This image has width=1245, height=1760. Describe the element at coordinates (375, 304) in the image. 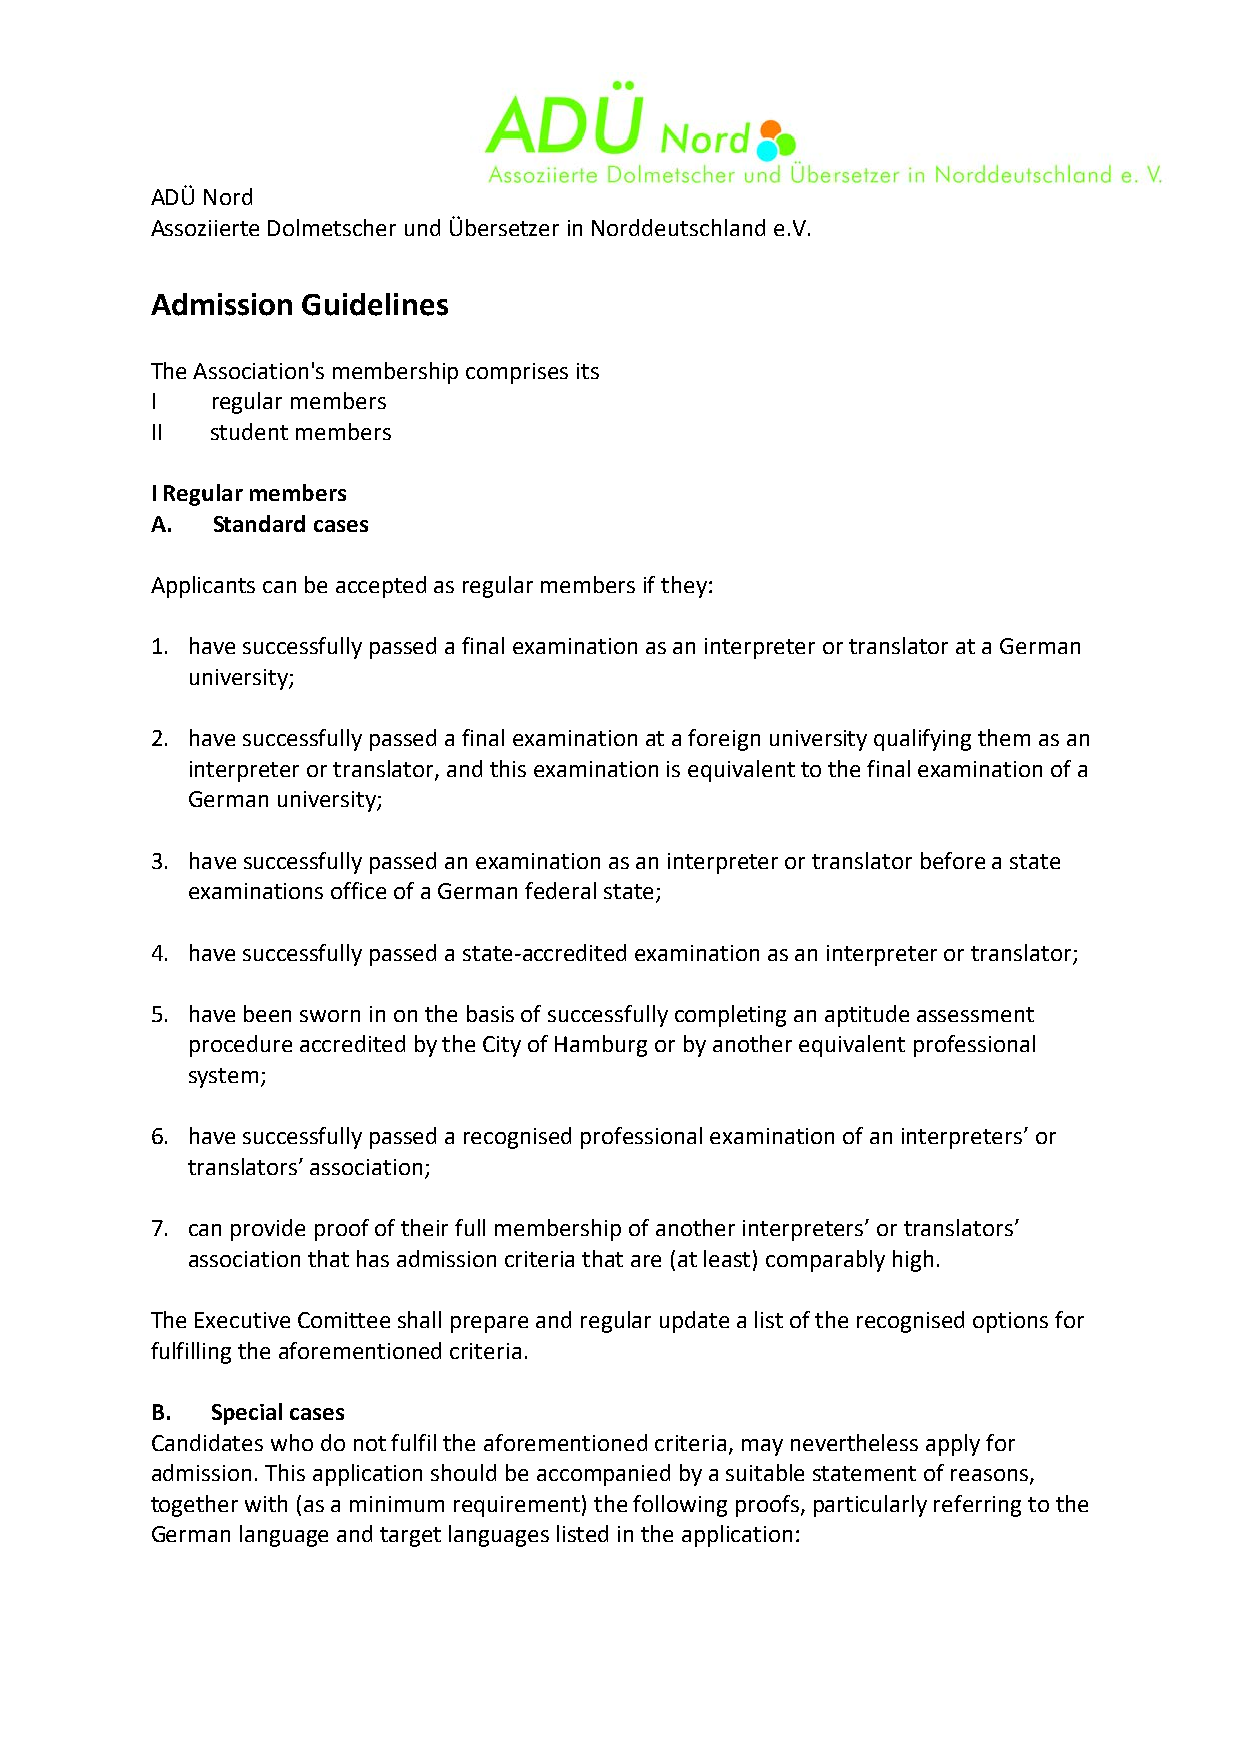

I see `Guidelines` at that location.
